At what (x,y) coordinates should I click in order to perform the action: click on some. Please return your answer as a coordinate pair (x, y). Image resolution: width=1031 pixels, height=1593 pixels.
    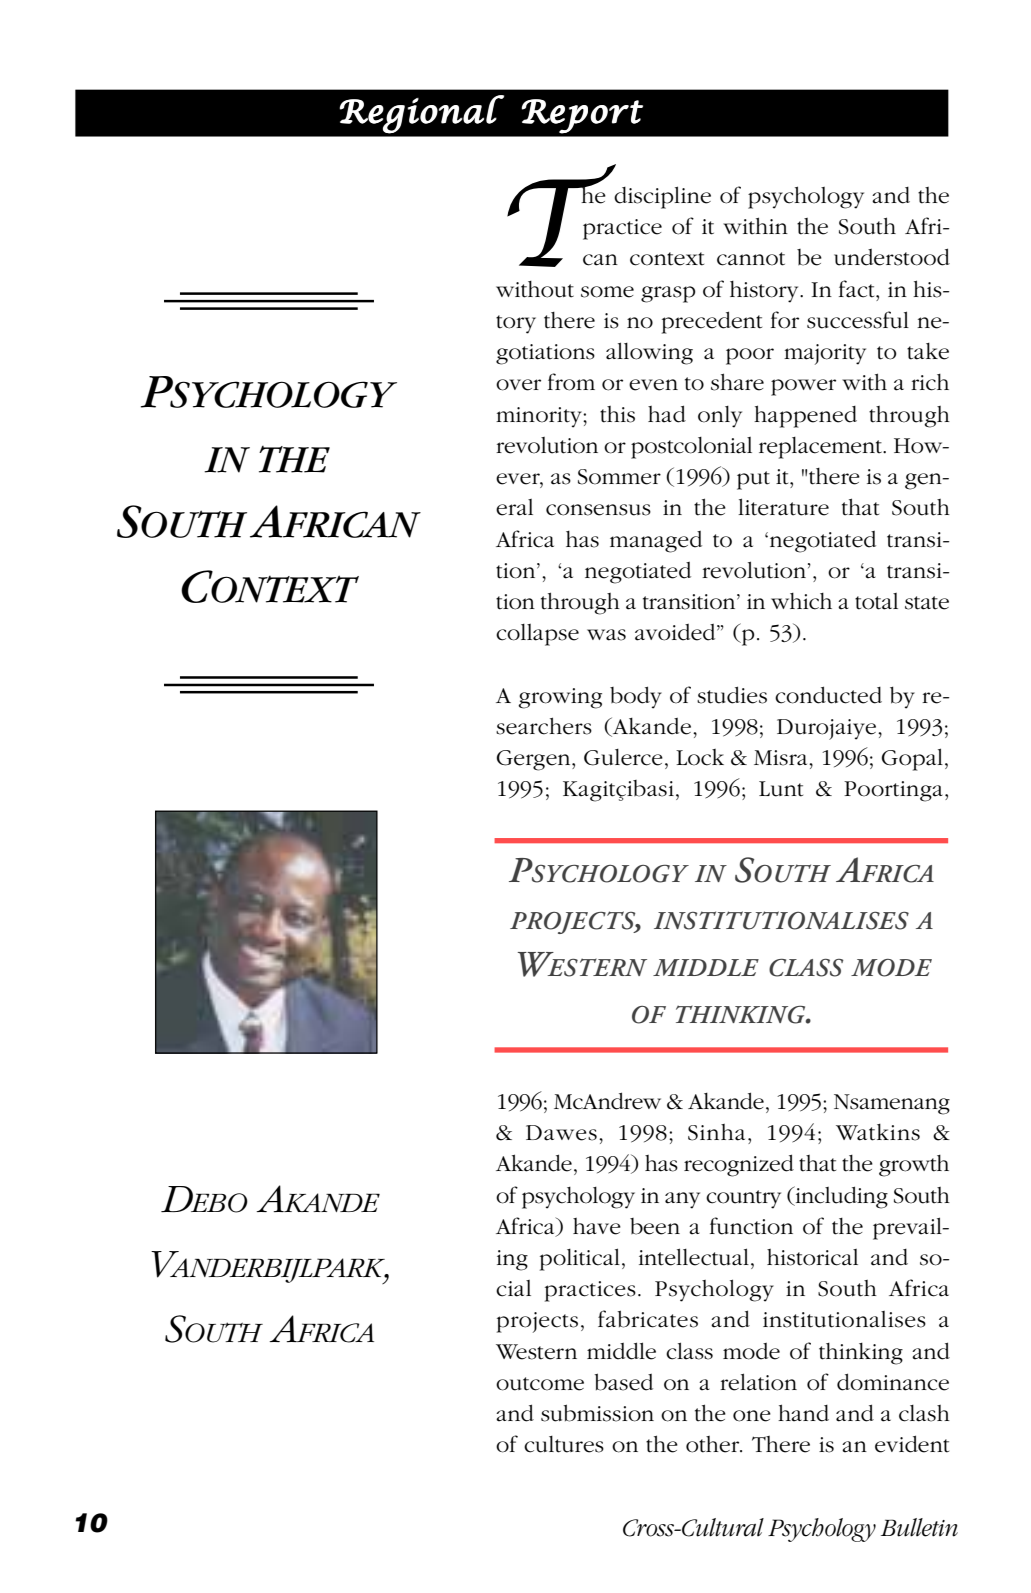
    Looking at the image, I should click on (607, 292).
